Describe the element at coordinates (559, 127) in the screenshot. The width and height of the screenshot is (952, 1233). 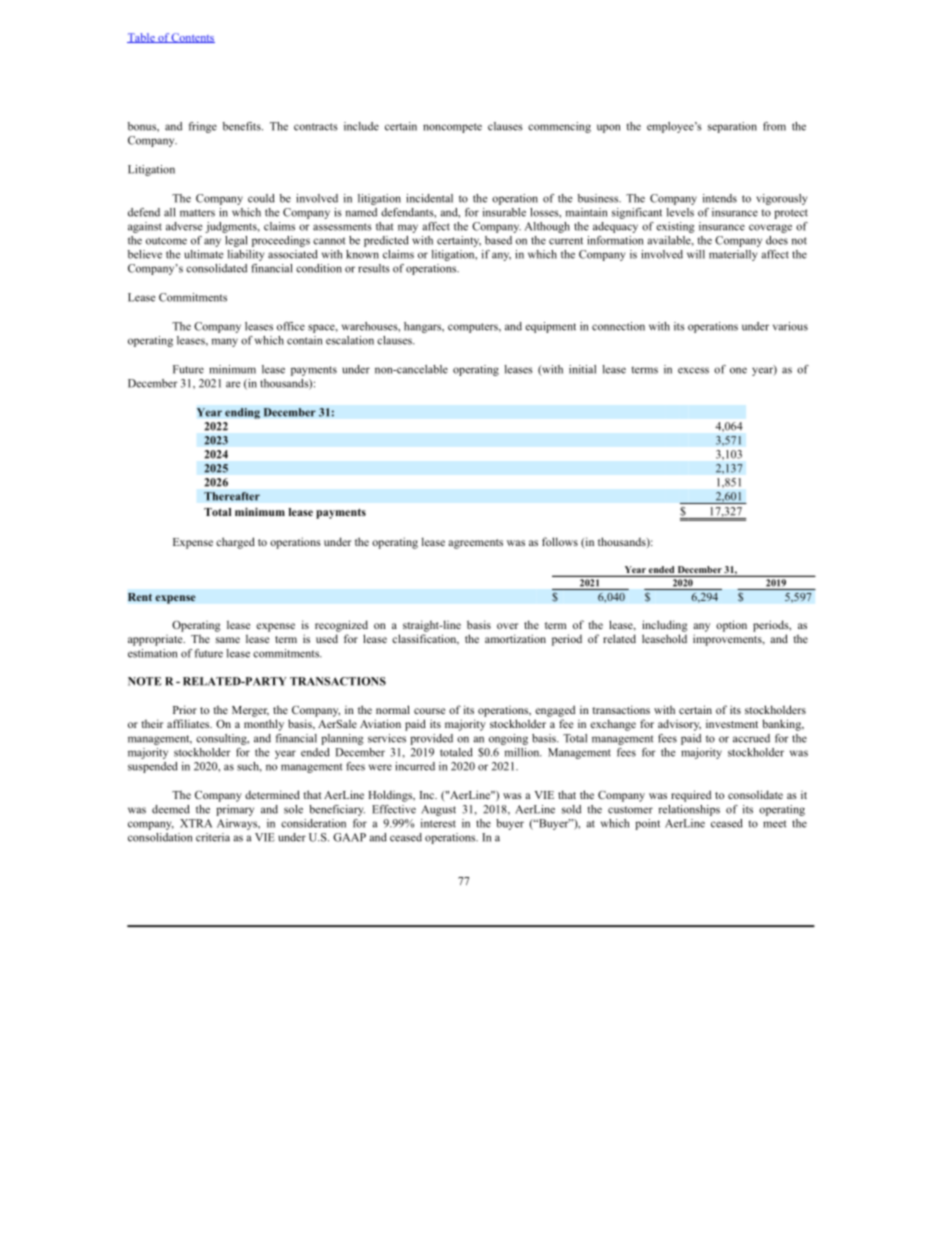
I see `commencing` at that location.
